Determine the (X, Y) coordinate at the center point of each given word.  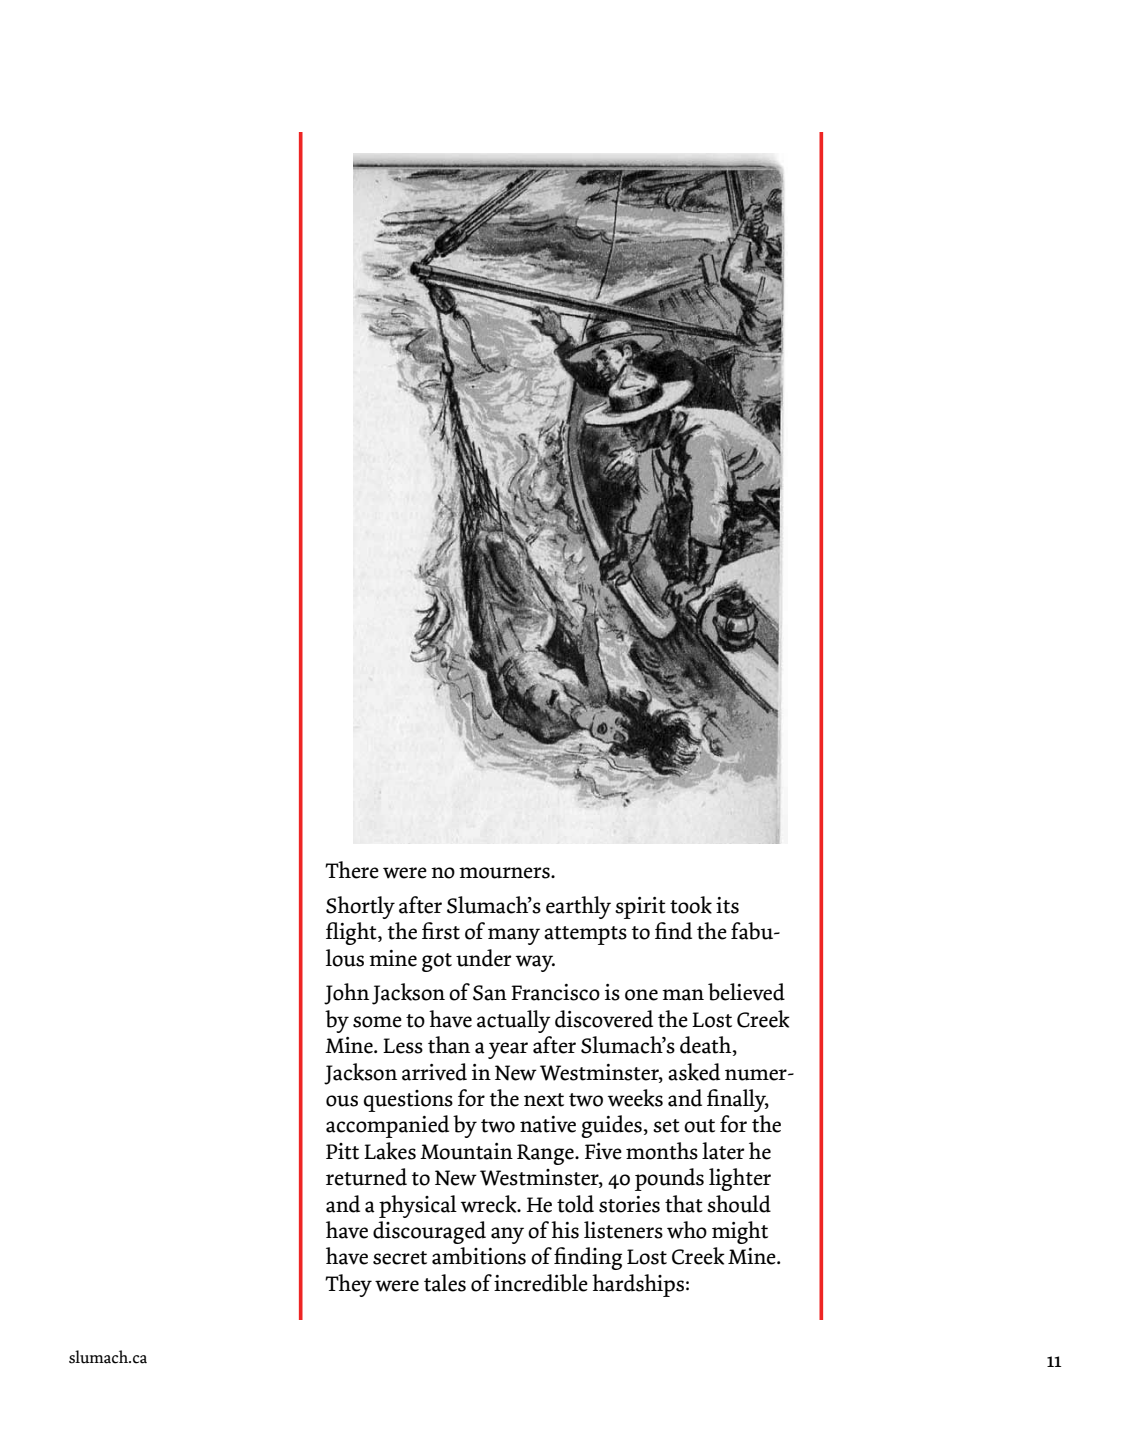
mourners (505, 873)
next (544, 1100)
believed (746, 992)
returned (366, 1177)
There (352, 870)
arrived (434, 1072)
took (691, 905)
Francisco (555, 992)
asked (694, 1072)
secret (400, 1258)
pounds (669, 1179)
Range (546, 1154)
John (346, 994)
